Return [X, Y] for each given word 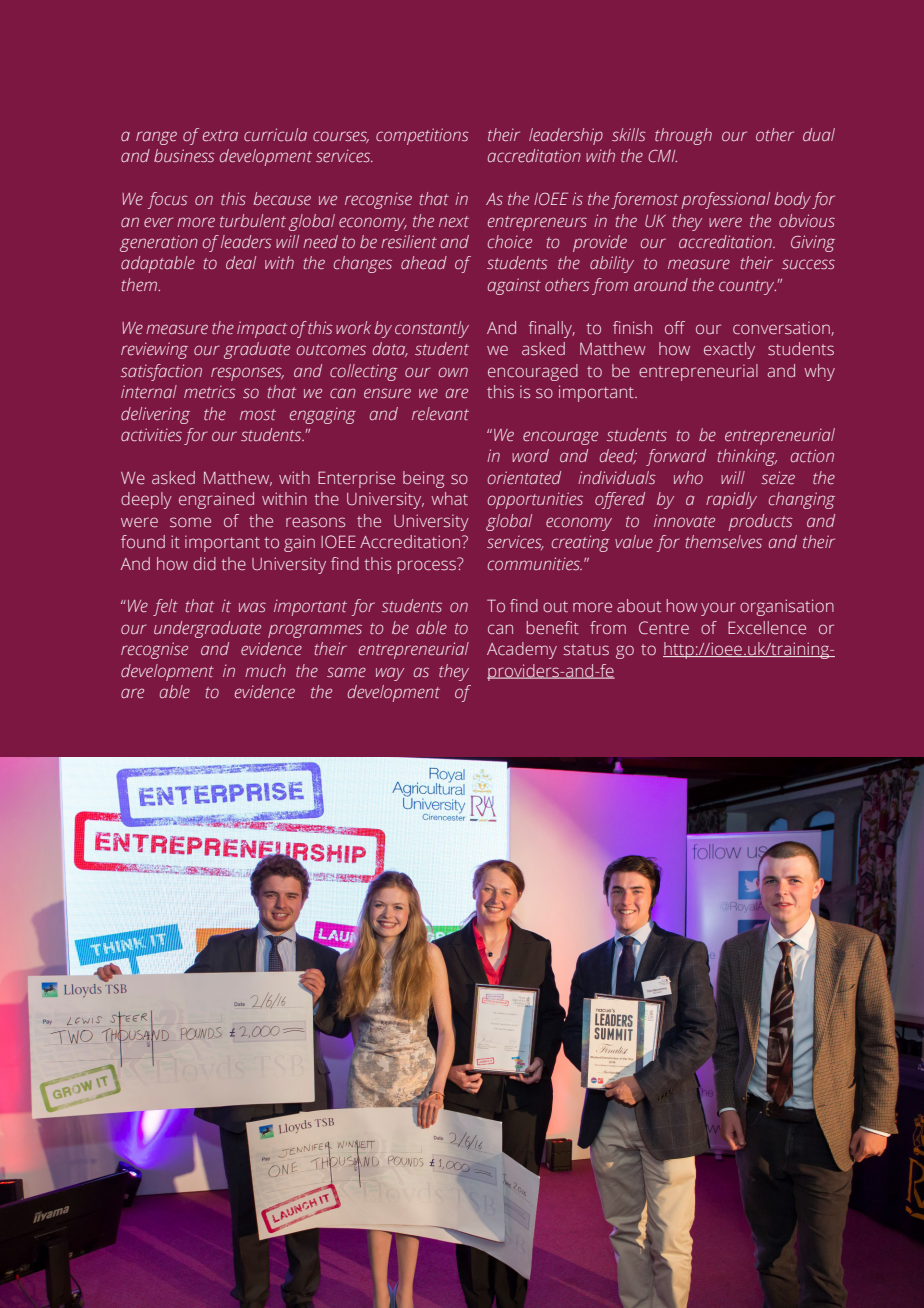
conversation [782, 329]
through [683, 136]
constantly [432, 329]
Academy [522, 650]
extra [220, 135]
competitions [422, 136]
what [449, 498]
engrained [216, 500]
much [265, 670]
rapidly [731, 500]
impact [262, 329]
